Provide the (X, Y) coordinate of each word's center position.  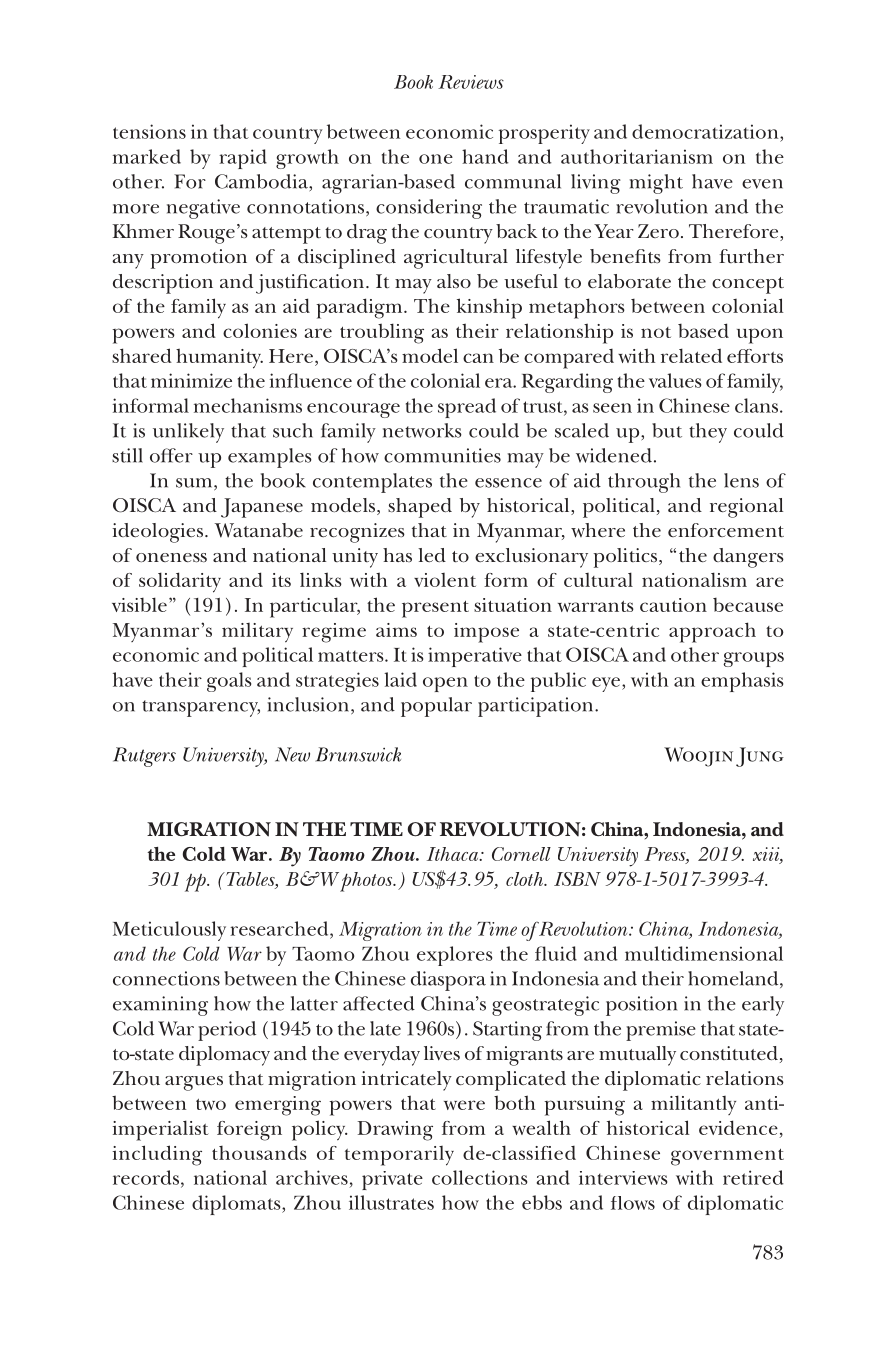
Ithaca (454, 854)
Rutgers (144, 757)
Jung (760, 757)
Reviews (471, 82)
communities (442, 455)
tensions (149, 131)
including (157, 1155)
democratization (706, 131)
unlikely (188, 433)
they (708, 433)
